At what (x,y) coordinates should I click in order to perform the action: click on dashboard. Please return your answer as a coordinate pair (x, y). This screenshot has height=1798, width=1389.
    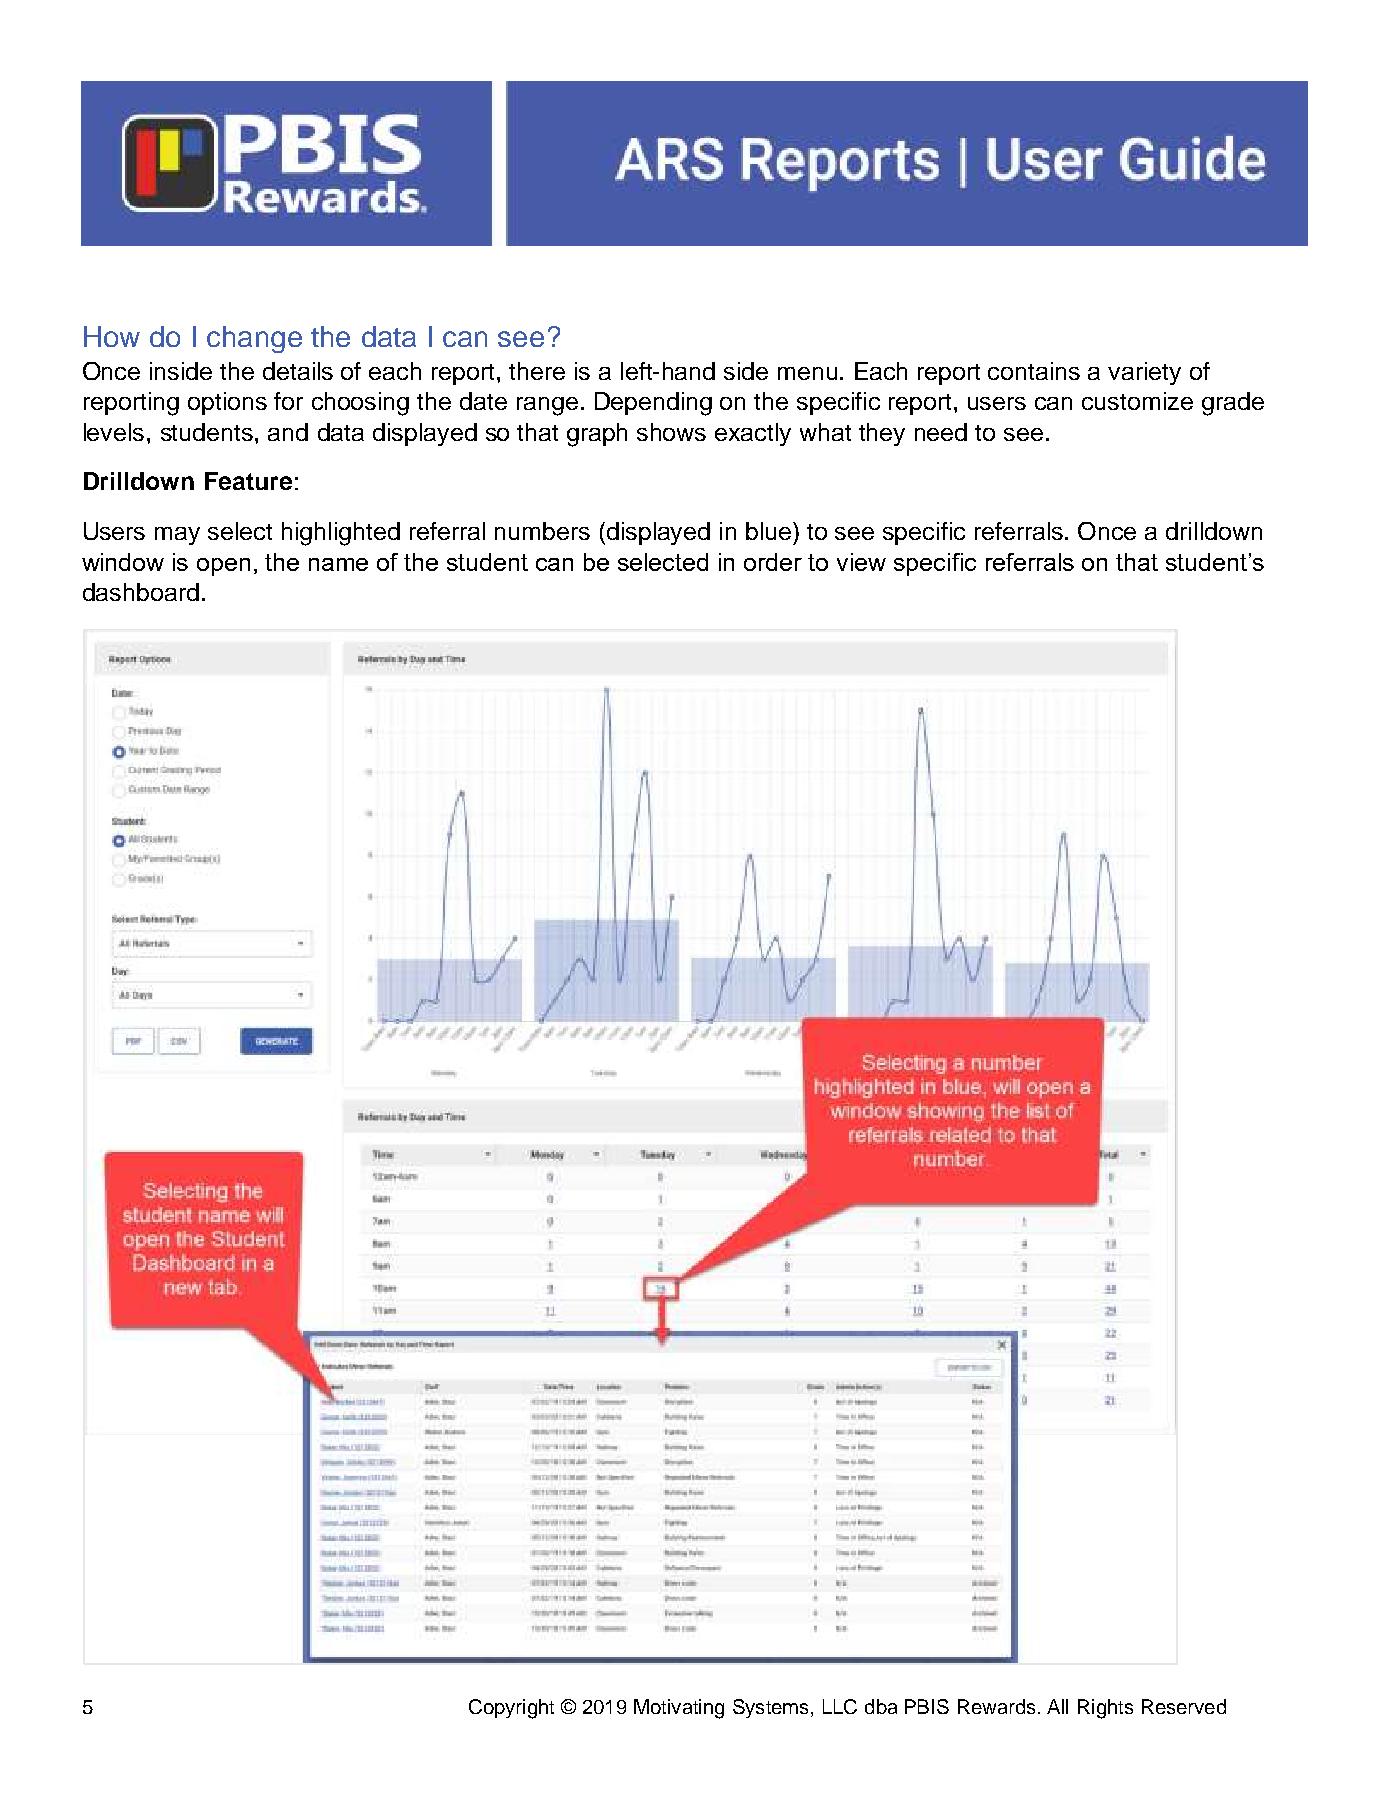
    Looking at the image, I should click on (141, 592).
